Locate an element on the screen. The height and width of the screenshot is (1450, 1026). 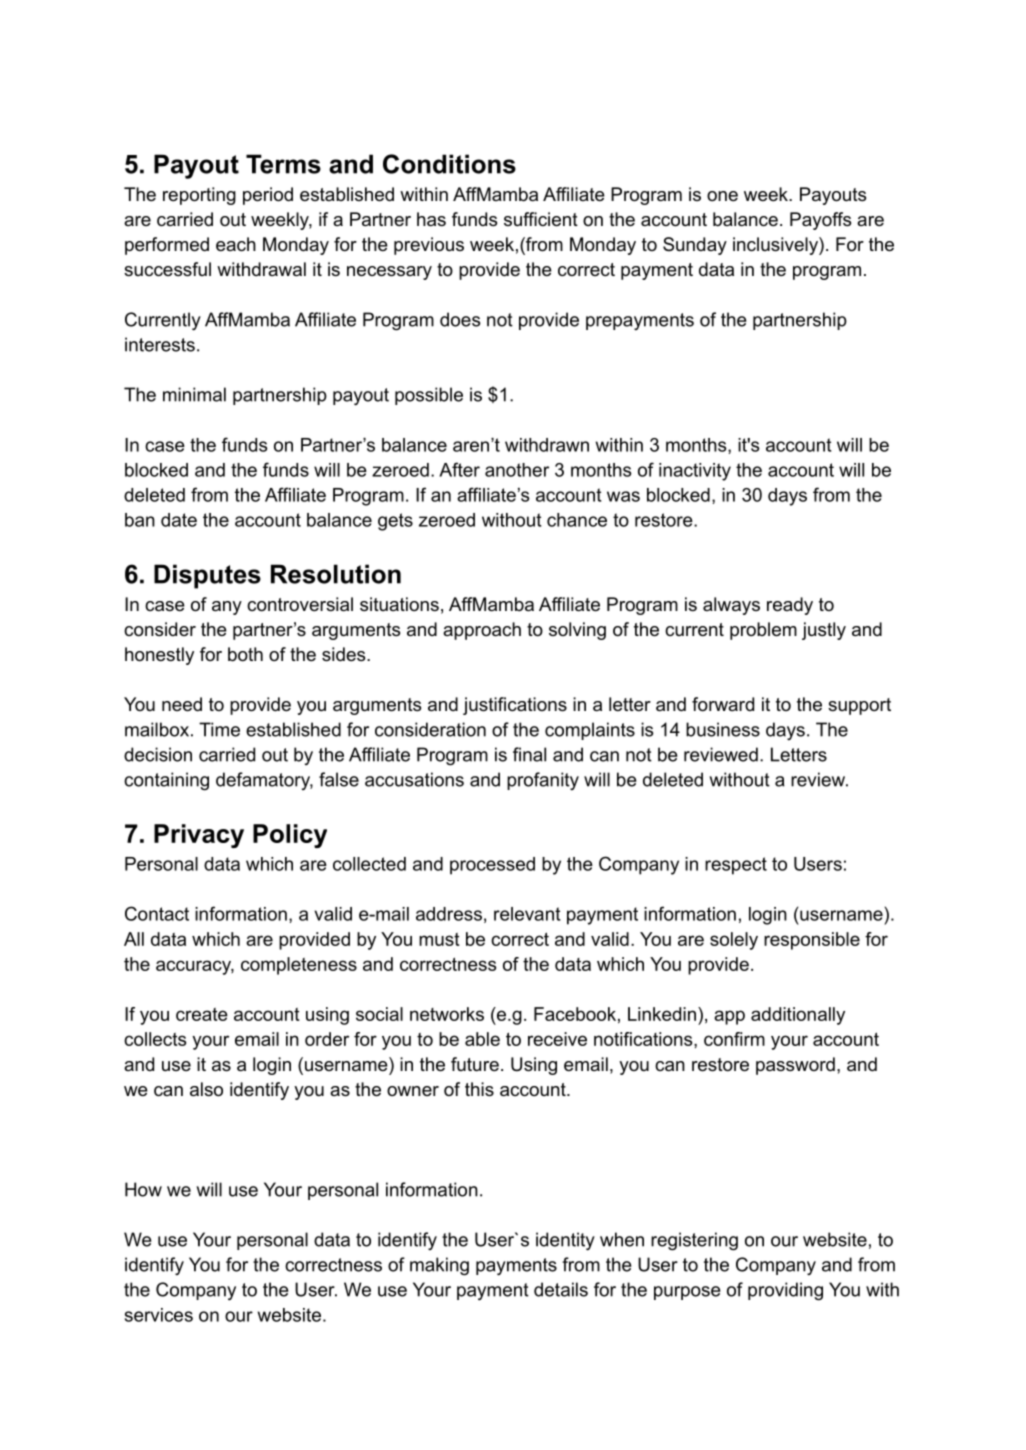
relevant is located at coordinates (527, 914).
